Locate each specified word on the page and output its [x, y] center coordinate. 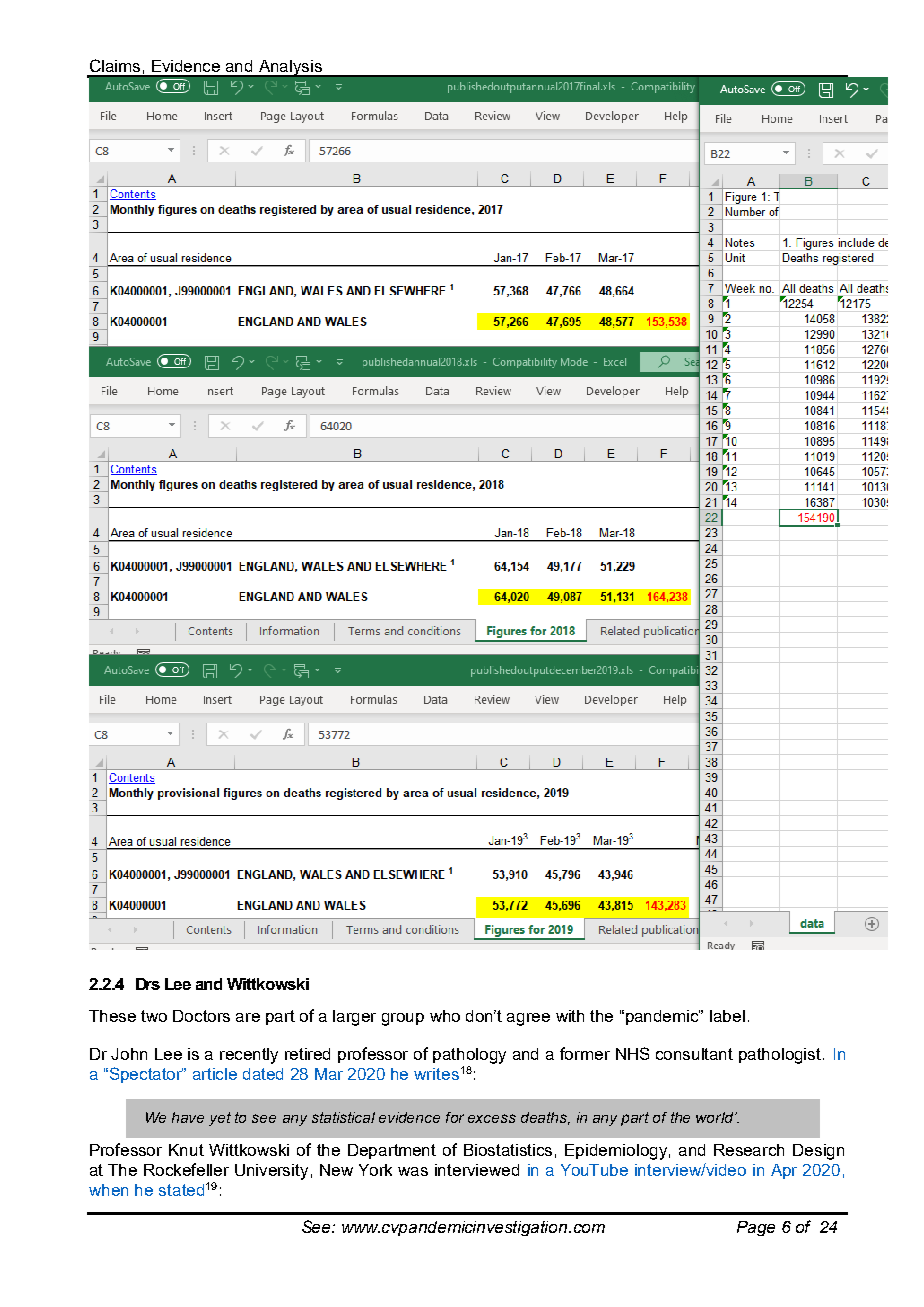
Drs [148, 984]
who [445, 1016]
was [413, 1171]
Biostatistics [508, 1150]
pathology [469, 1056]
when [108, 1190]
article [215, 1074]
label [727, 1016]
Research [749, 1150]
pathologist [781, 1056]
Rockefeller [186, 1169]
